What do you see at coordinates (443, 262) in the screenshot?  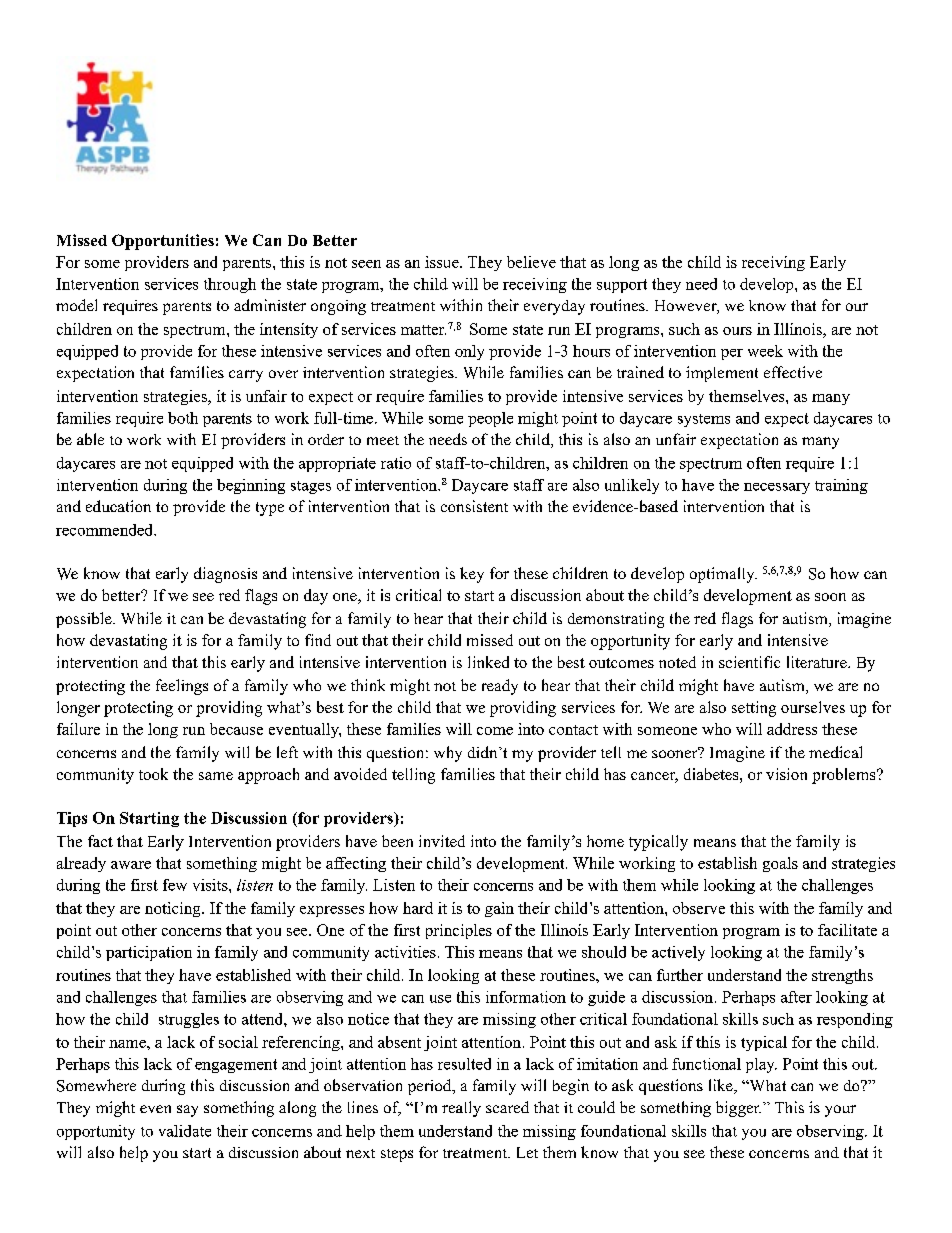 I see `issue` at bounding box center [443, 262].
